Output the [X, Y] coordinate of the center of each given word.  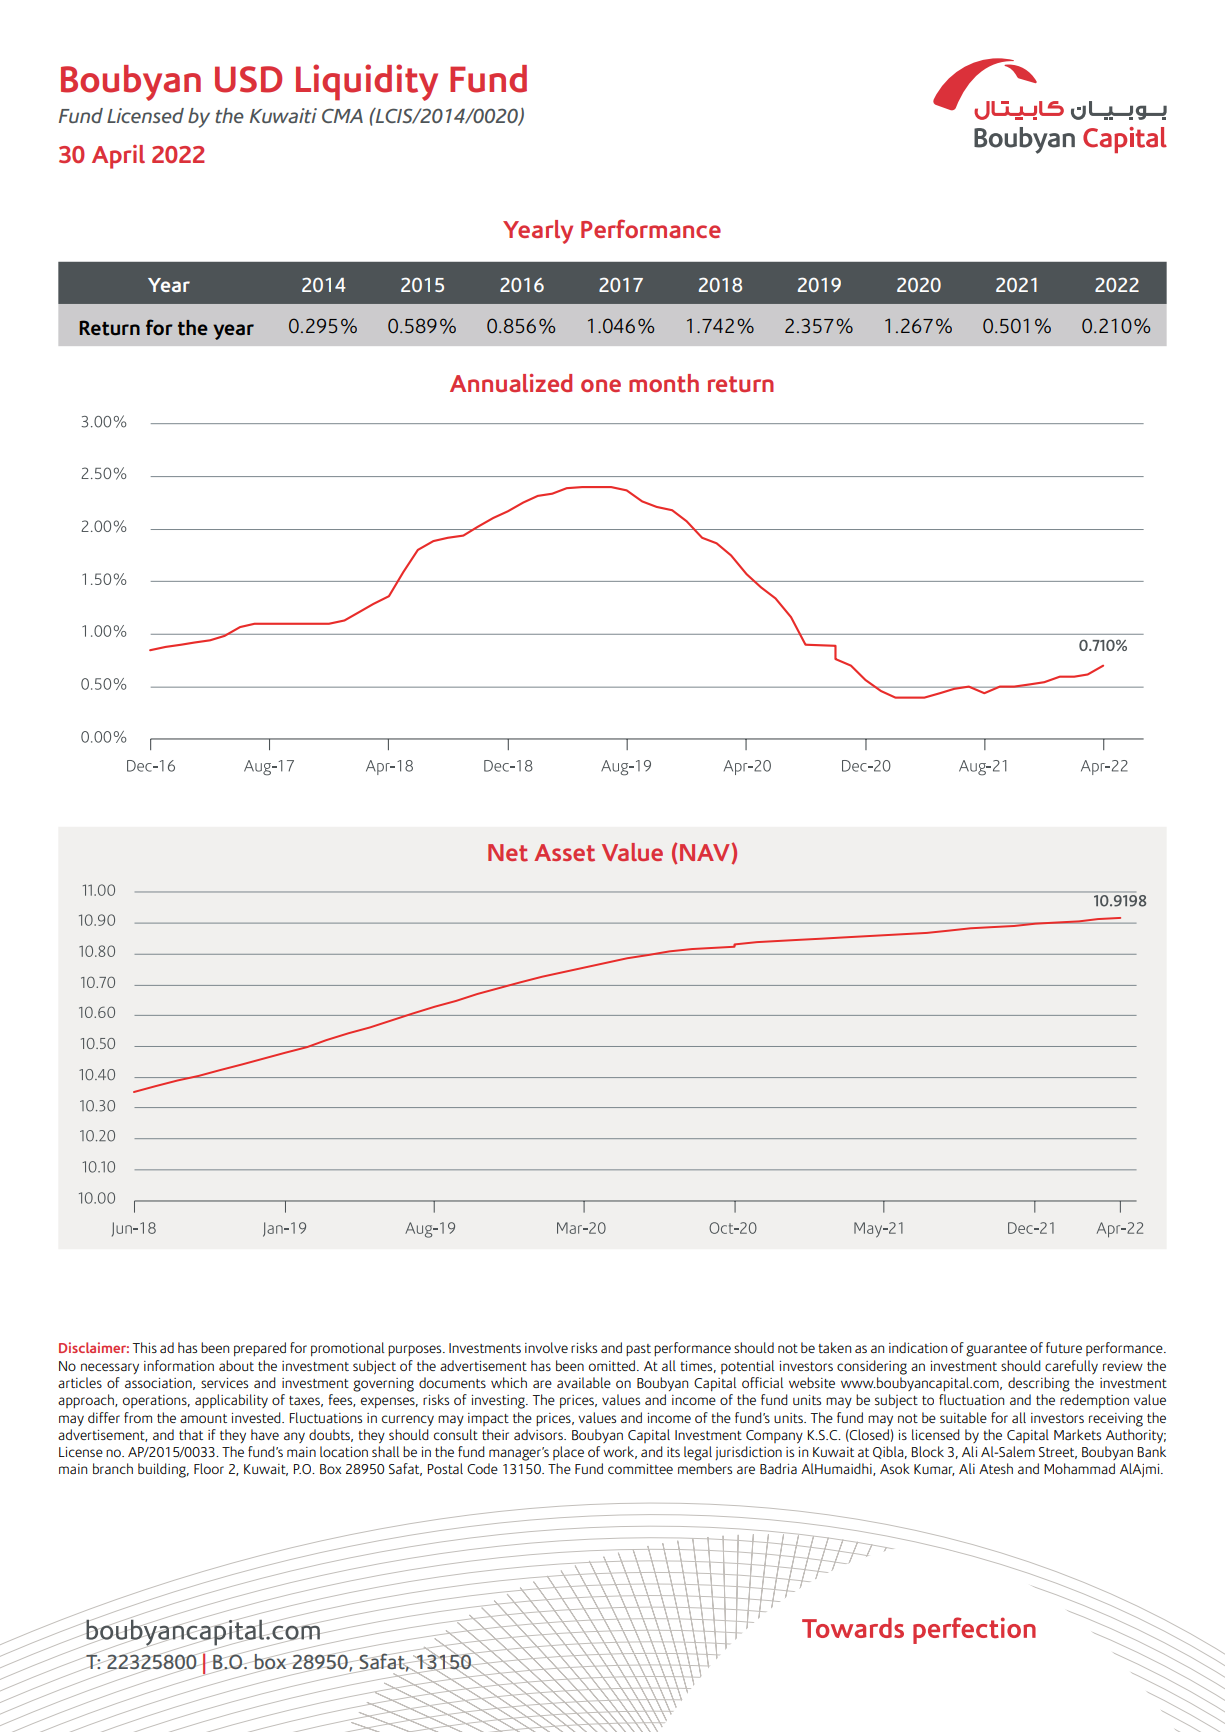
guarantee [996, 1350]
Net [508, 853]
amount [203, 1418]
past [638, 1350]
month [664, 383]
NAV [705, 852]
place [568, 1453]
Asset [564, 853]
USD [248, 79]
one [601, 385]
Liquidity [367, 82]
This [144, 1347]
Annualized [511, 383]
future [1064, 1347]
